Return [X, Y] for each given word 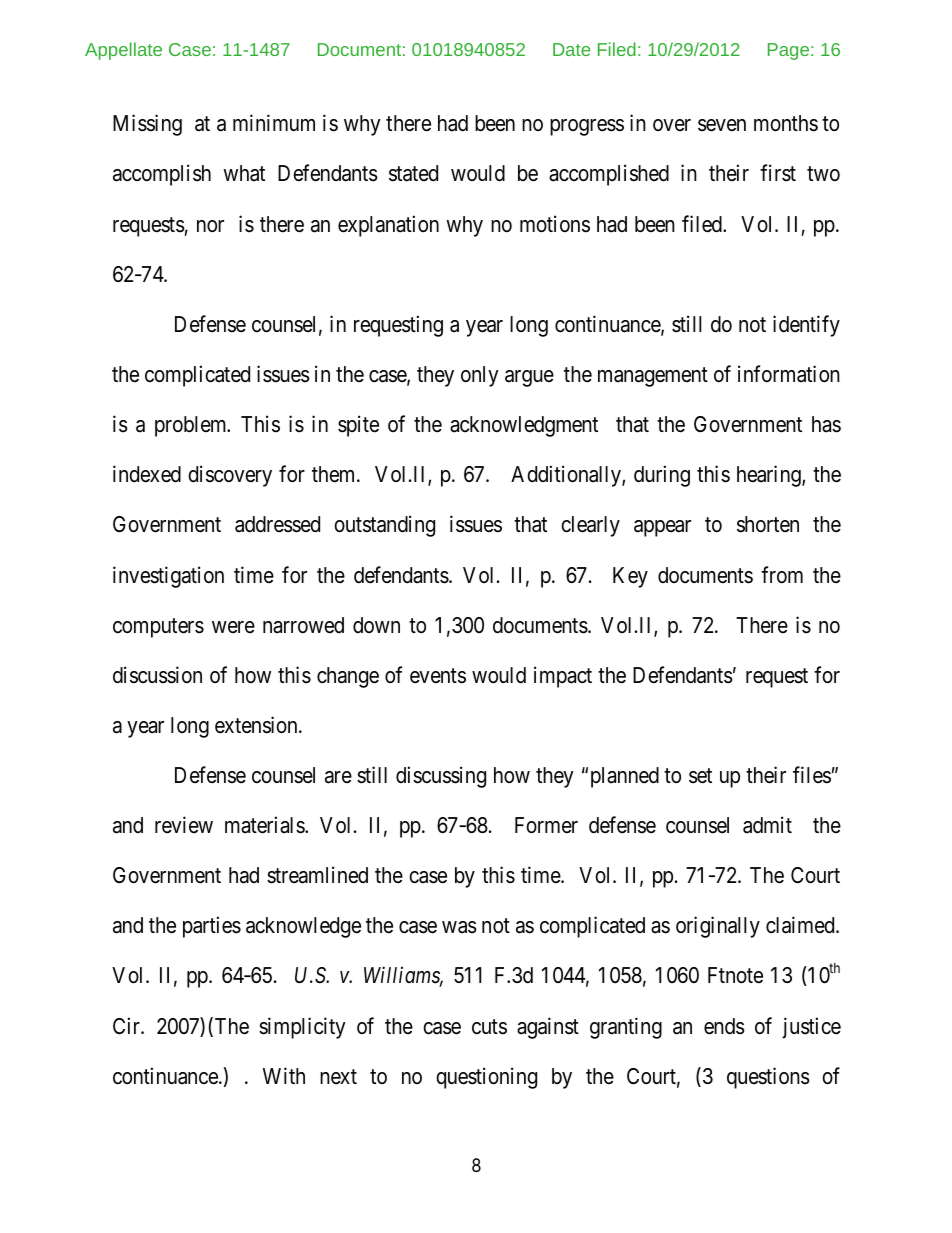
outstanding [384, 526]
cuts [489, 1027]
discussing [441, 777]
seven [722, 125]
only [480, 376]
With [284, 1075]
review [184, 825]
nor [210, 226]
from [782, 574]
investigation [168, 577]
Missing [147, 125]
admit [767, 825]
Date [571, 49]
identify [806, 326]
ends [724, 1026]
